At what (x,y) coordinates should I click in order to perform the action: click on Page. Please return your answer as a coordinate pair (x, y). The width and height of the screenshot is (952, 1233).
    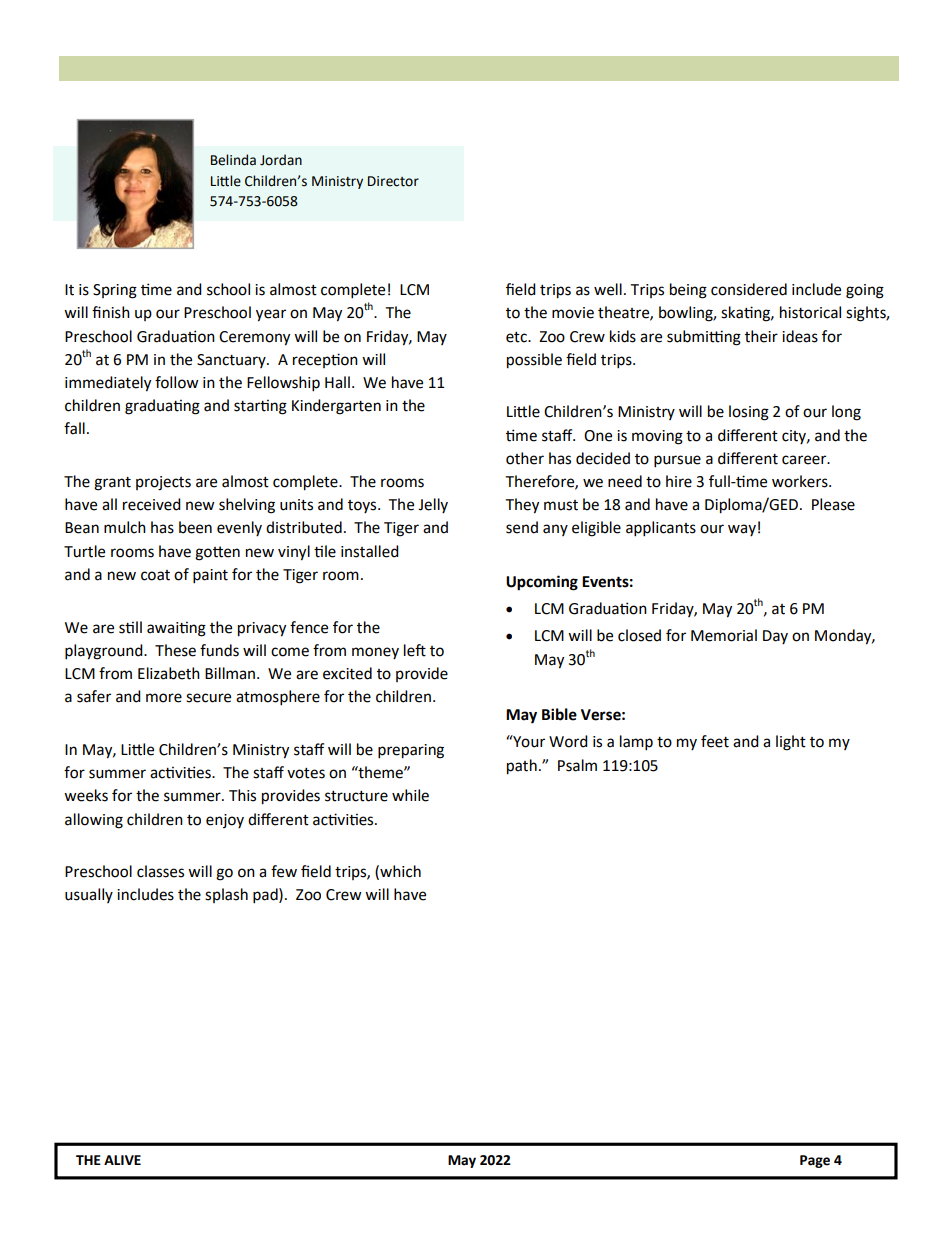
    Looking at the image, I should click on (815, 1161).
